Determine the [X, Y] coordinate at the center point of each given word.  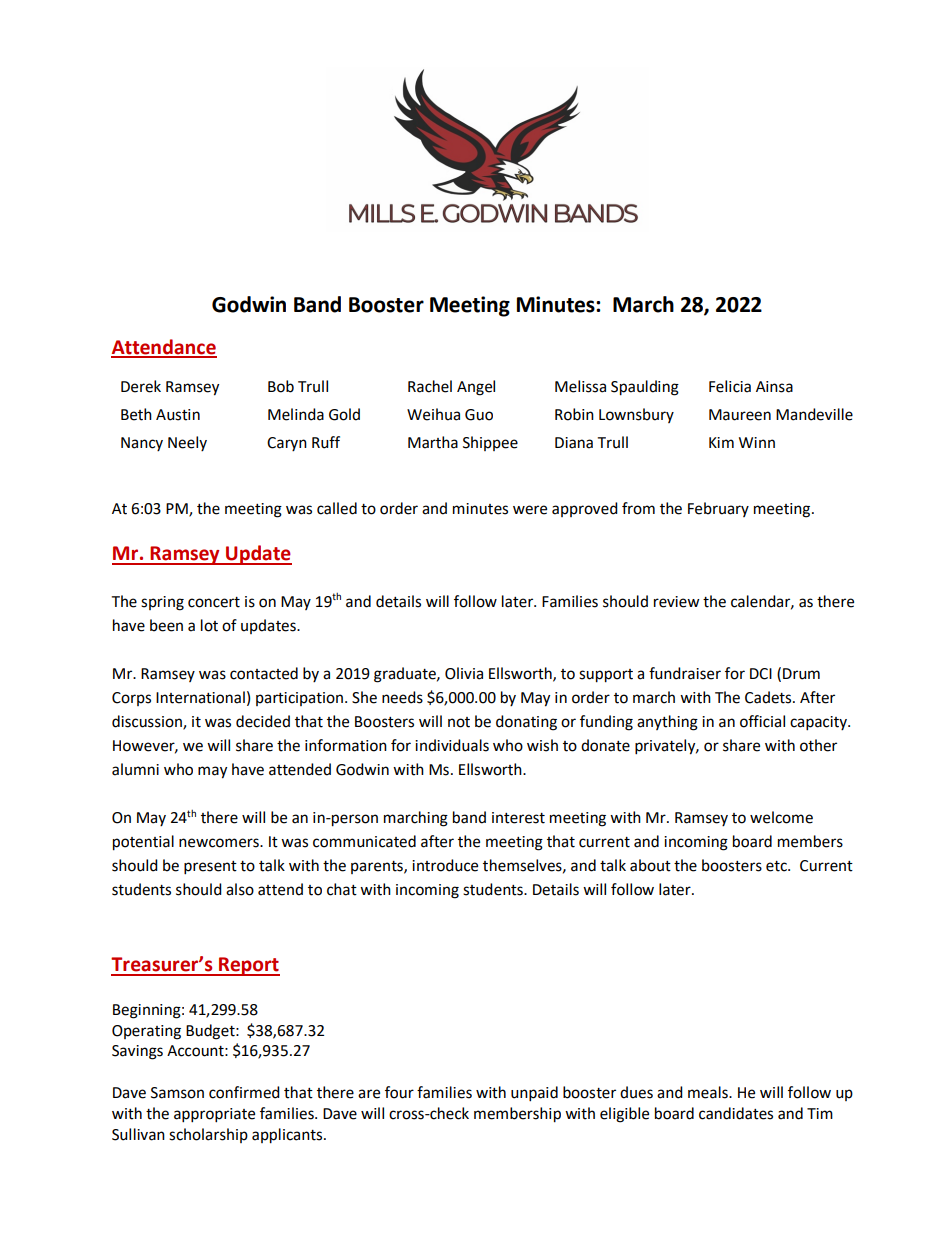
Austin [178, 415]
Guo [479, 415]
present [210, 868]
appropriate [214, 1115]
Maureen [740, 415]
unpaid [534, 1094]
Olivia [464, 673]
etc [777, 866]
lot [209, 625]
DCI [761, 674]
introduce [445, 865]
